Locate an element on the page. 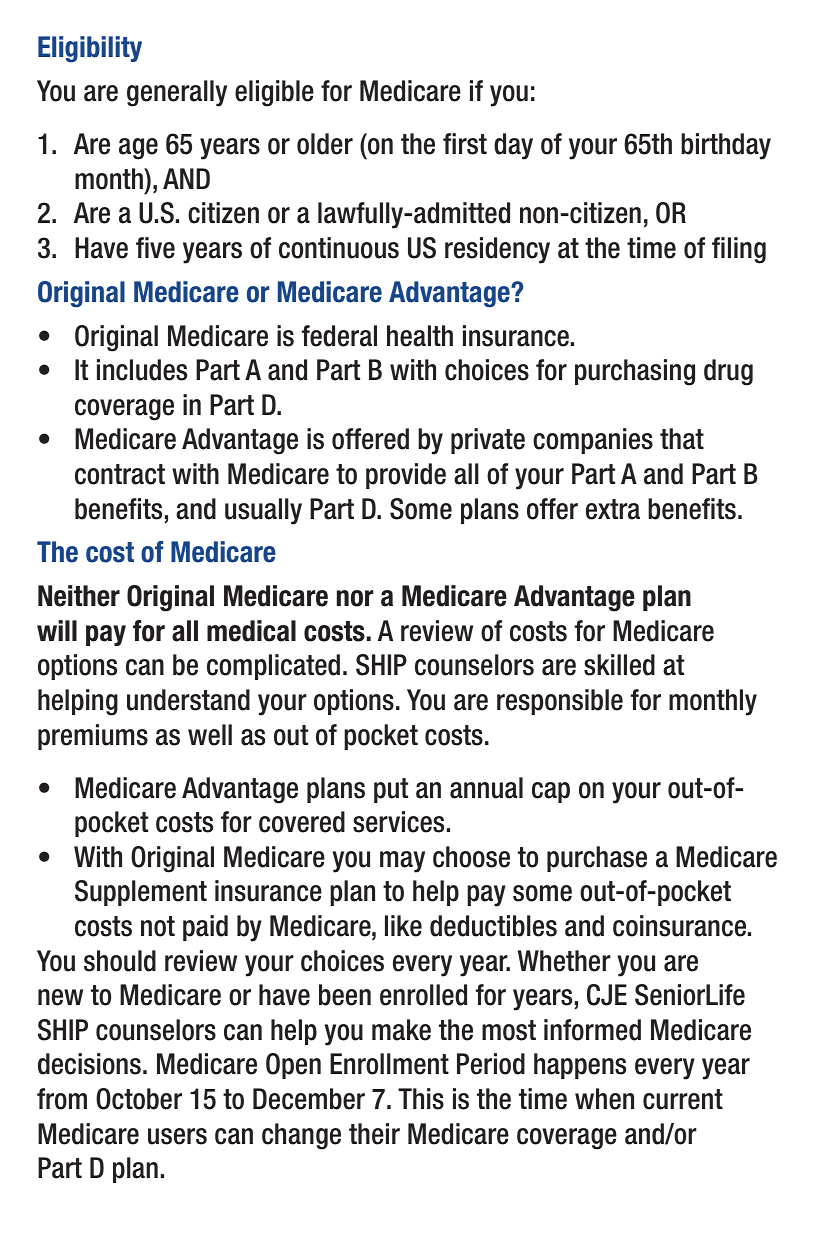  nor is located at coordinates (355, 598).
